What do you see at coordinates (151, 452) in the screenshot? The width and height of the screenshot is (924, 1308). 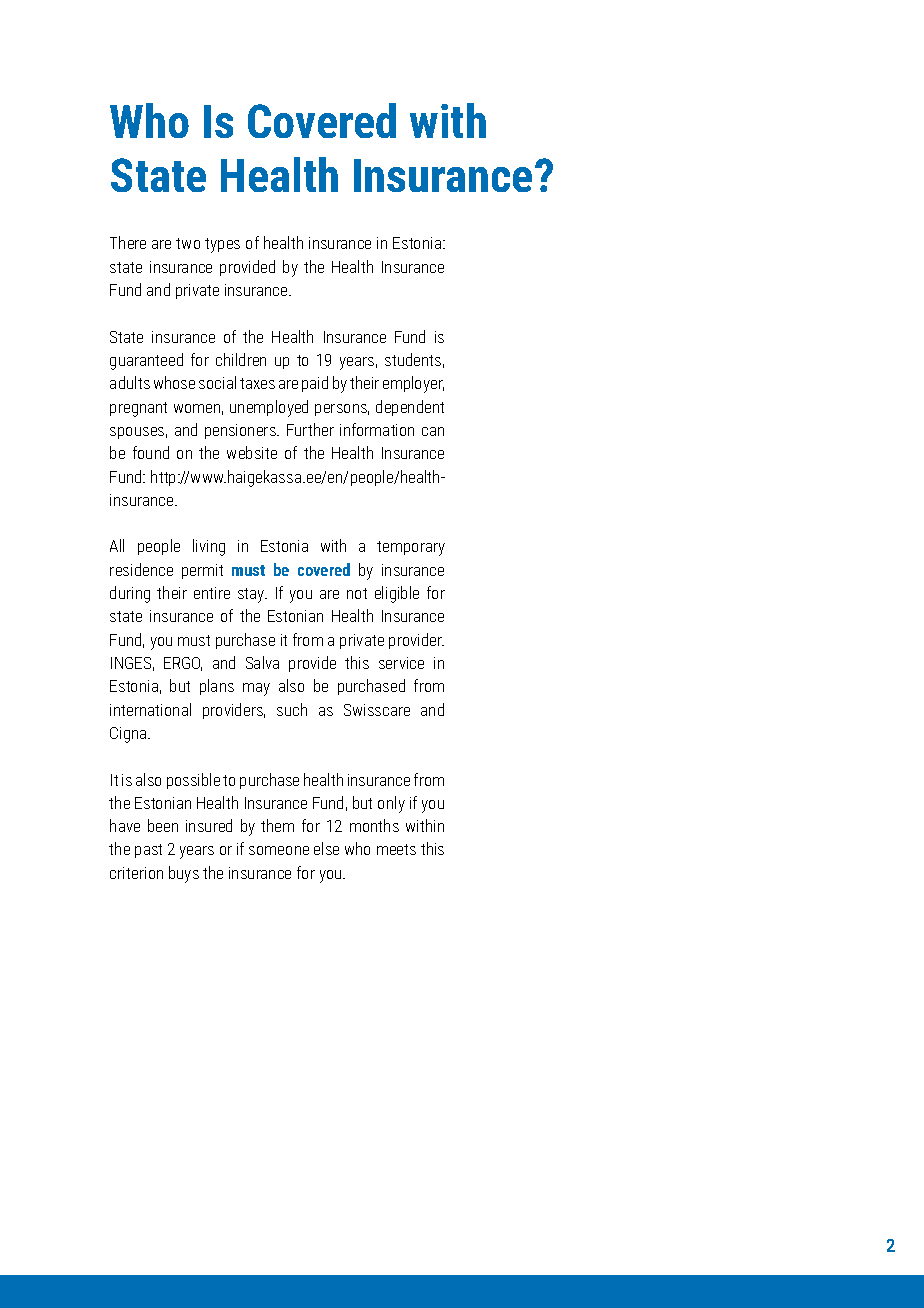 I see `found` at bounding box center [151, 452].
